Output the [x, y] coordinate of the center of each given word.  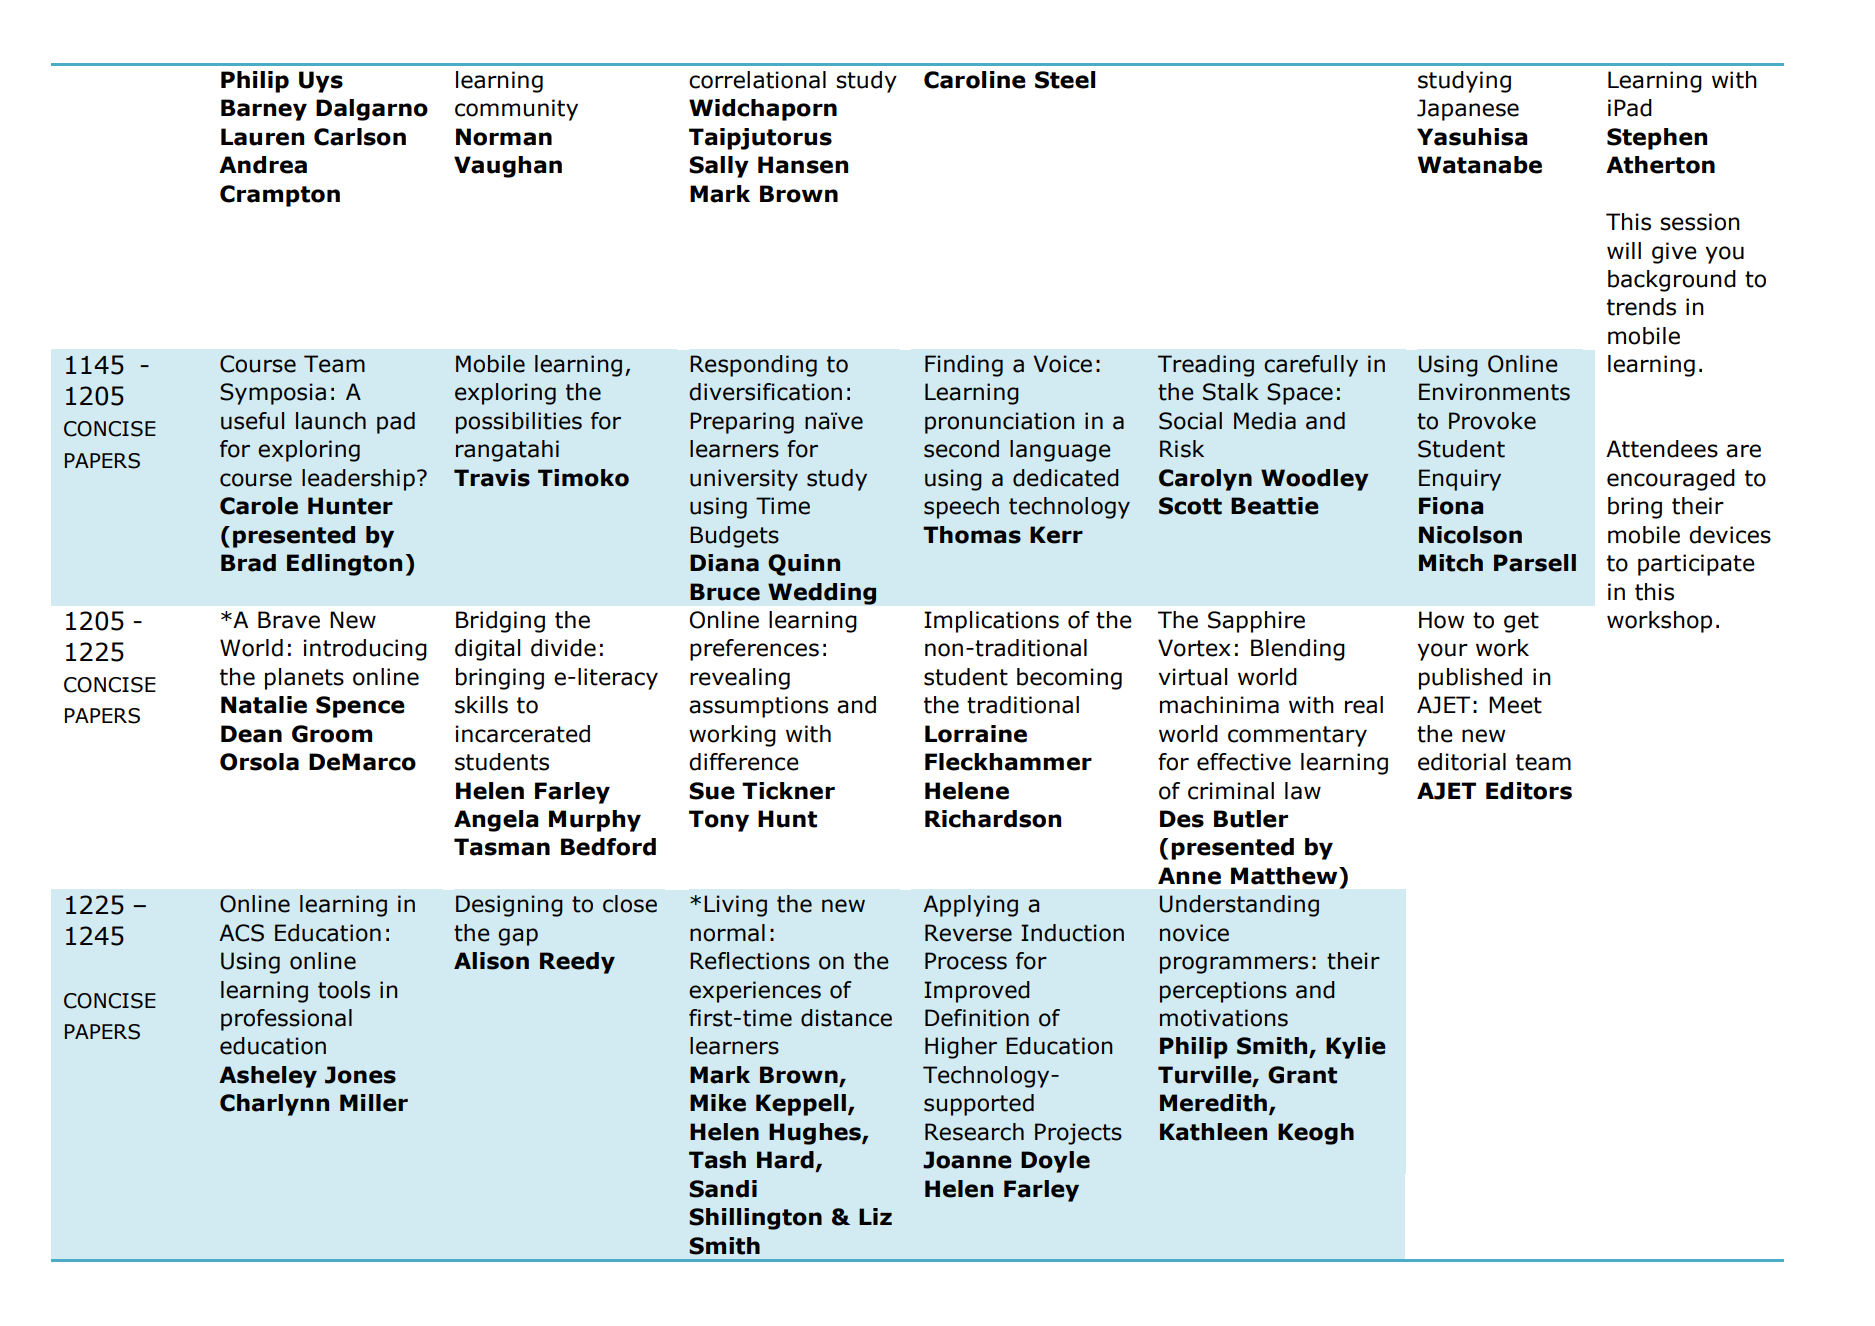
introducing [365, 650]
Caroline [975, 80]
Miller [374, 1103]
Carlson [360, 137]
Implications [991, 622]
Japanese [1468, 110]
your [1442, 652]
